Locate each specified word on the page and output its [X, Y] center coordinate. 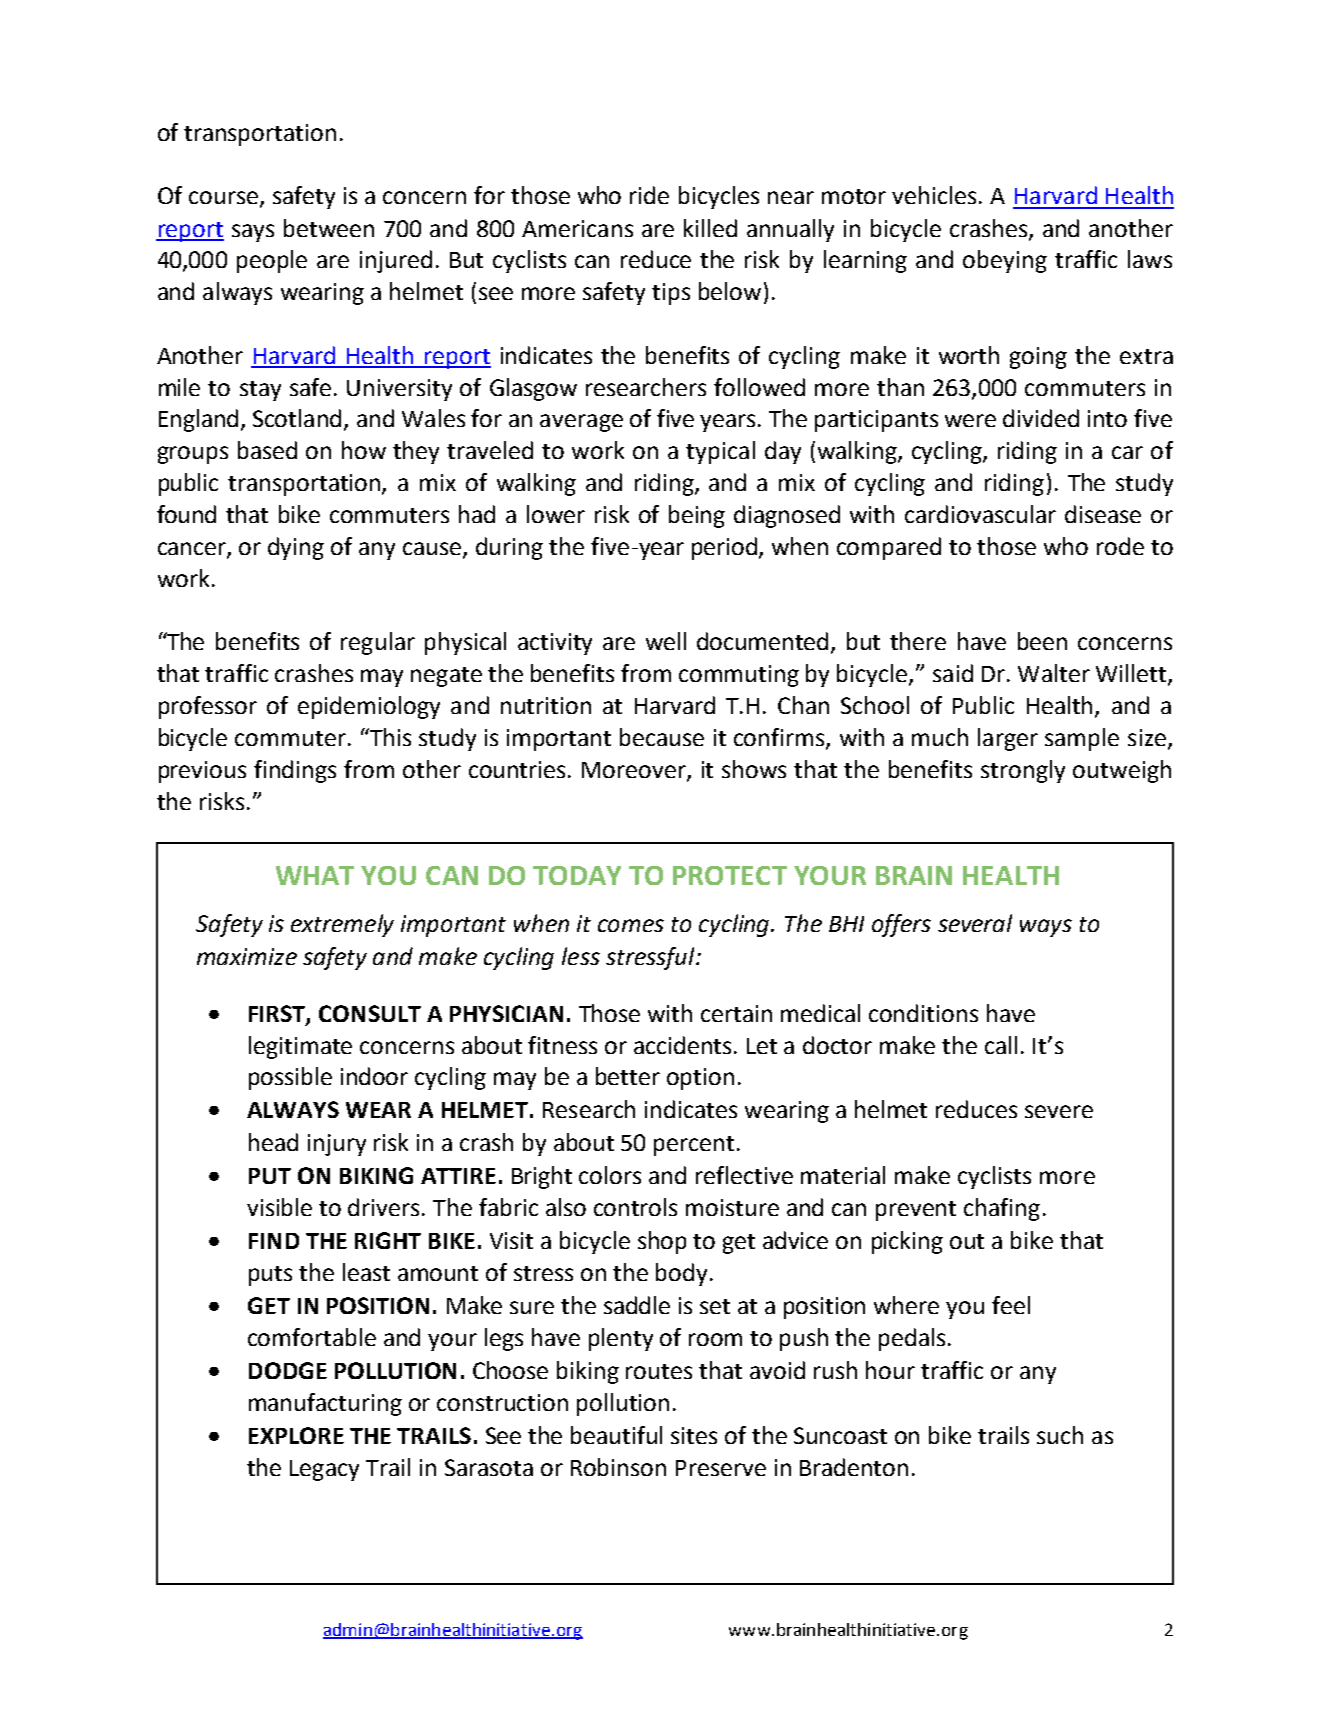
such [1060, 1435]
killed [710, 228]
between [329, 228]
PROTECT [730, 875]
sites [694, 1435]
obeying [1005, 261]
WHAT [315, 875]
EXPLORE [296, 1435]
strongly [1023, 771]
